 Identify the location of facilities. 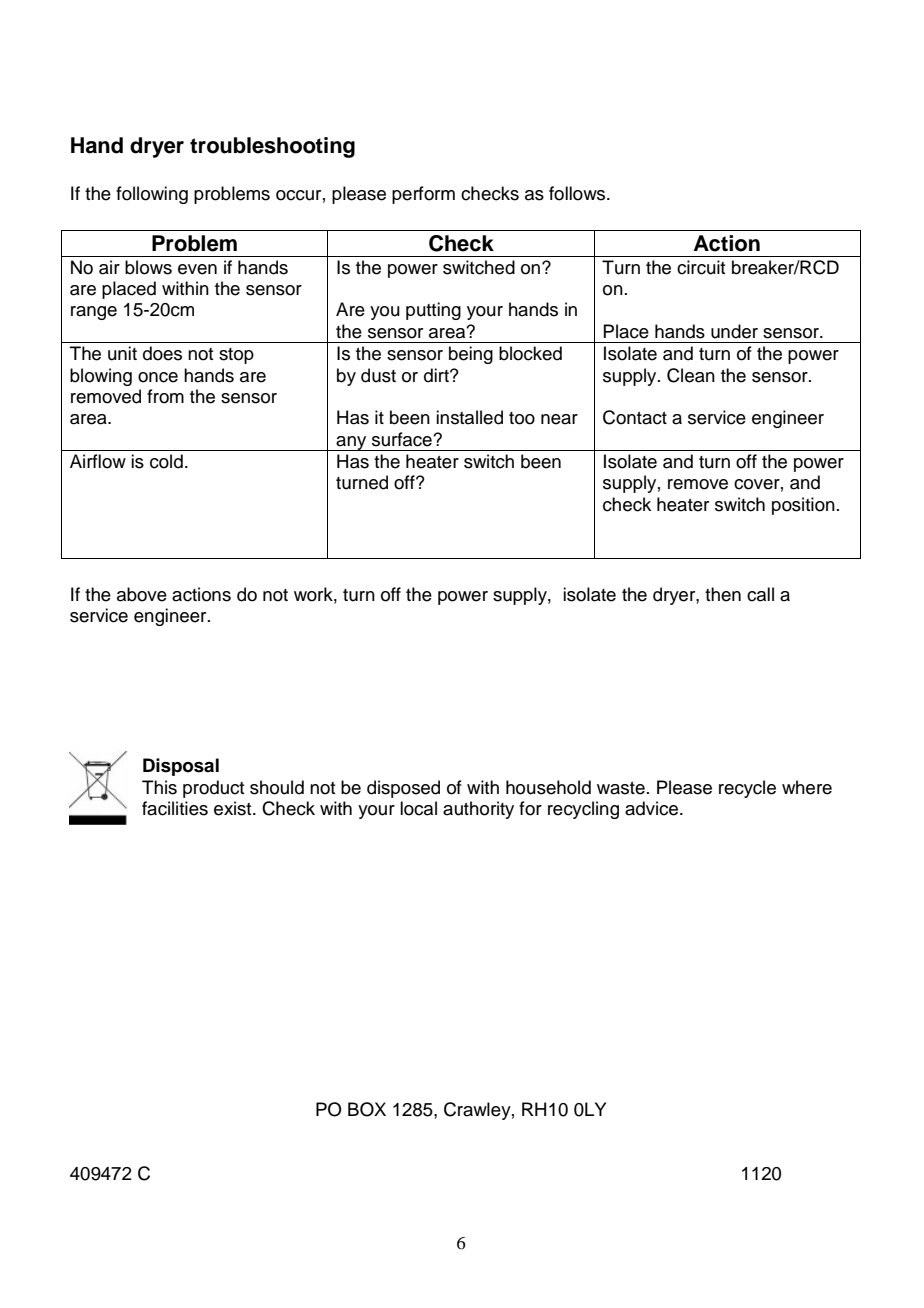
(175, 808).
